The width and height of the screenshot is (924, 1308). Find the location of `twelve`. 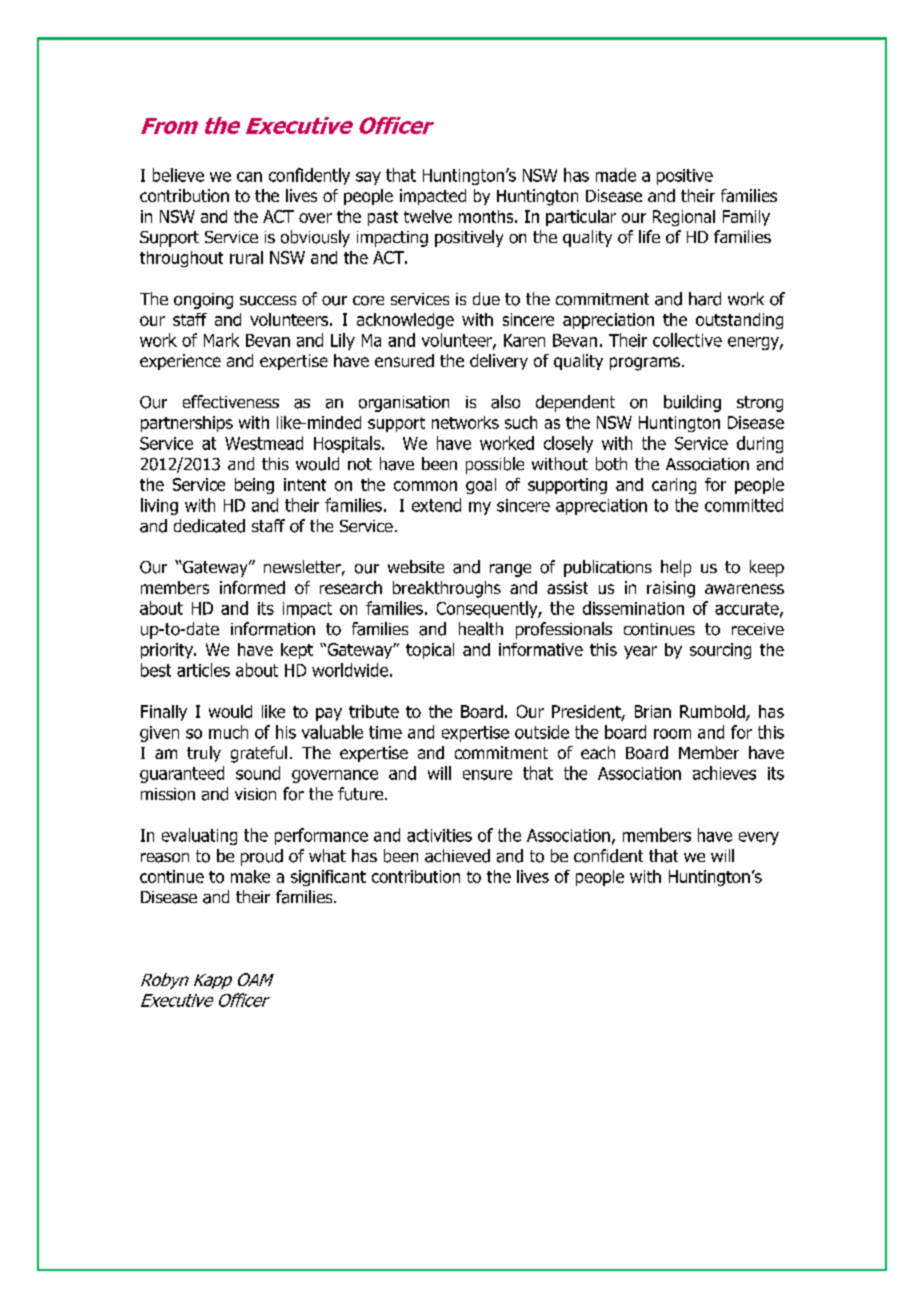

twelve is located at coordinates (428, 216).
